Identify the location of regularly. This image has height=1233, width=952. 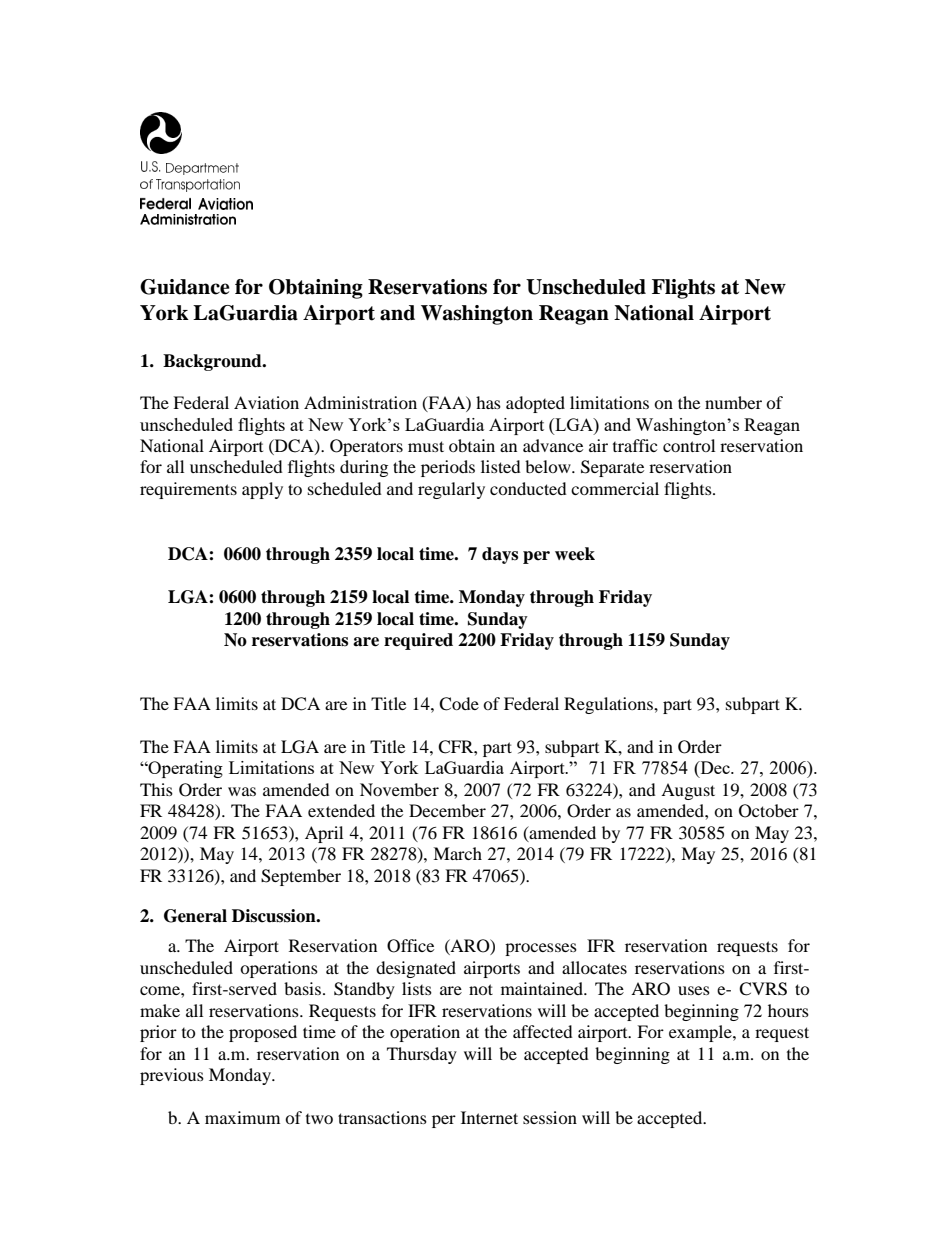
(451, 490).
